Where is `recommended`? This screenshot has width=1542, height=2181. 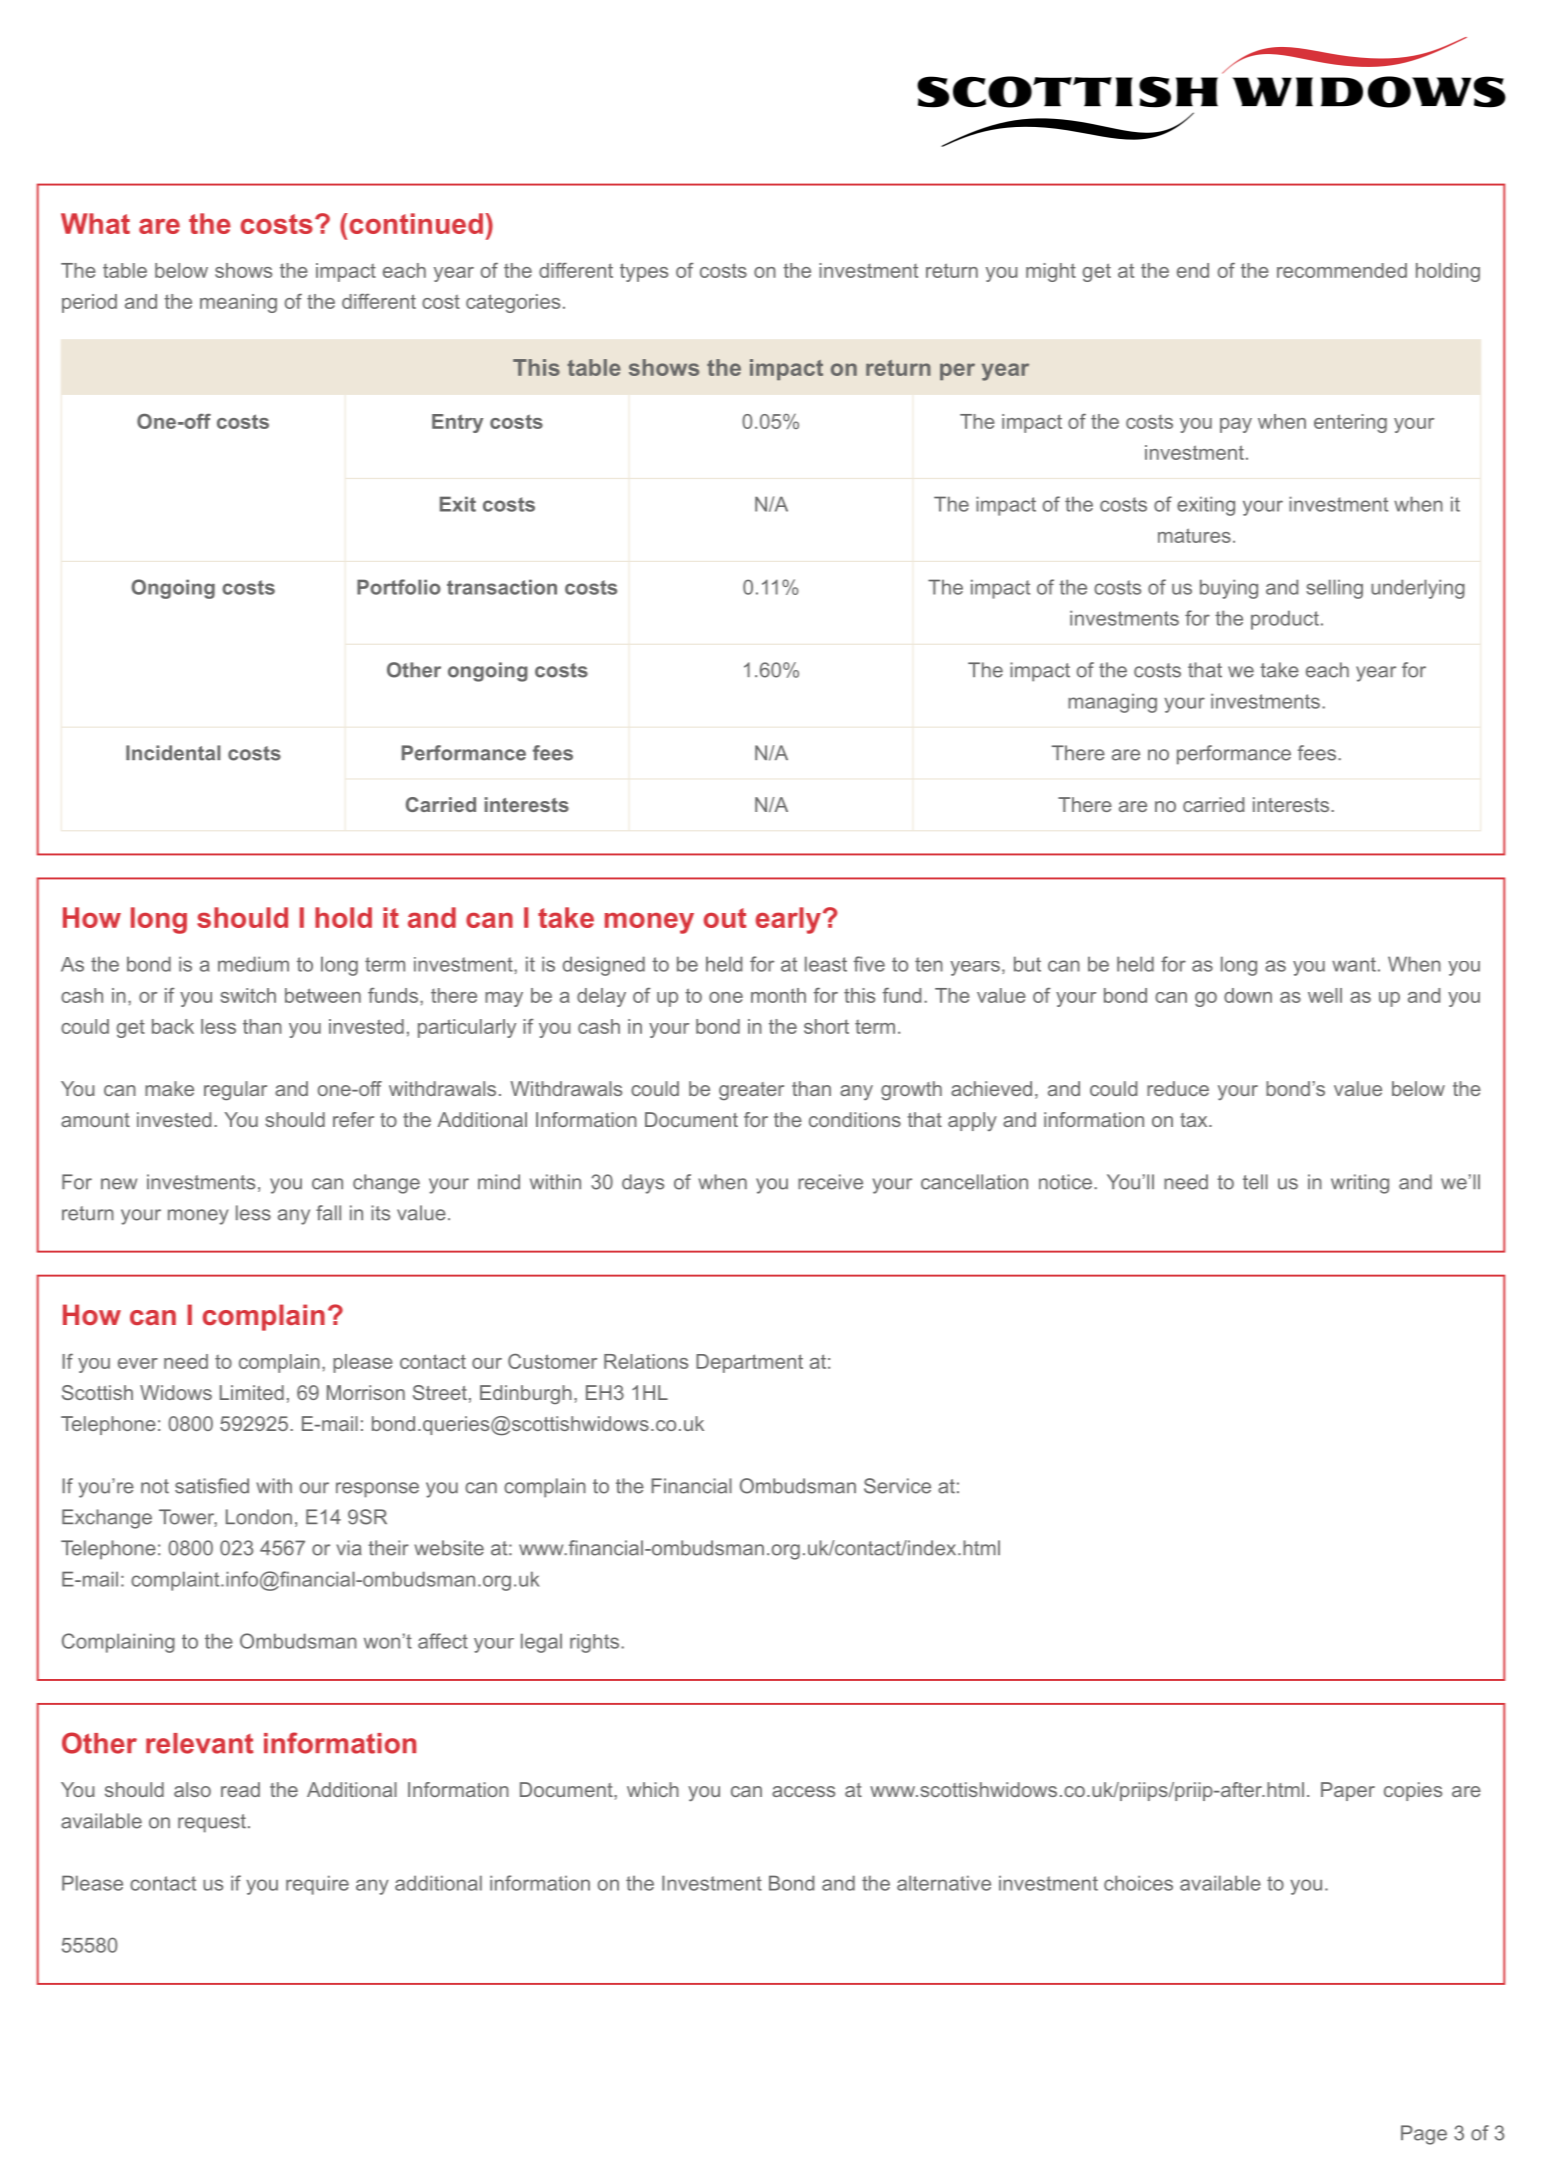
recommended is located at coordinates (1342, 270).
